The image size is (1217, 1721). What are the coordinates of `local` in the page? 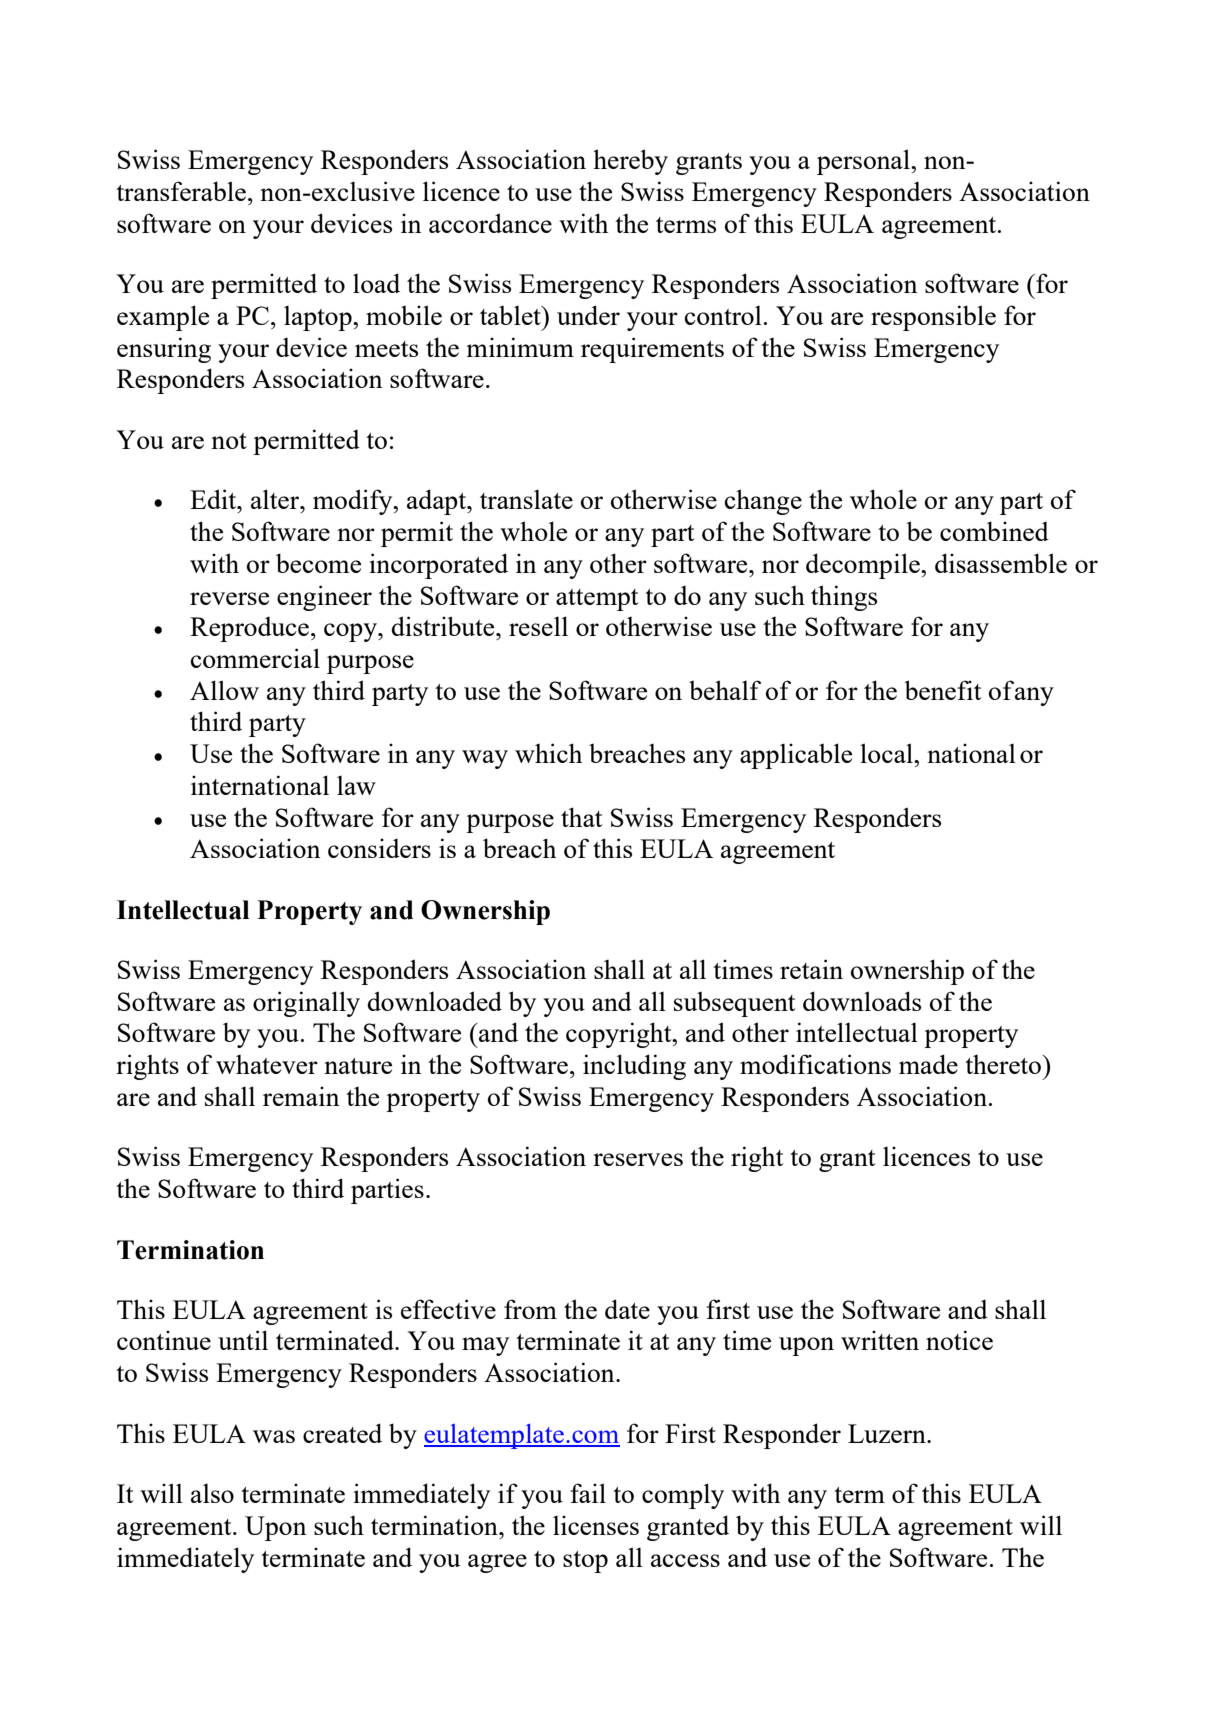 It's located at (887, 753).
